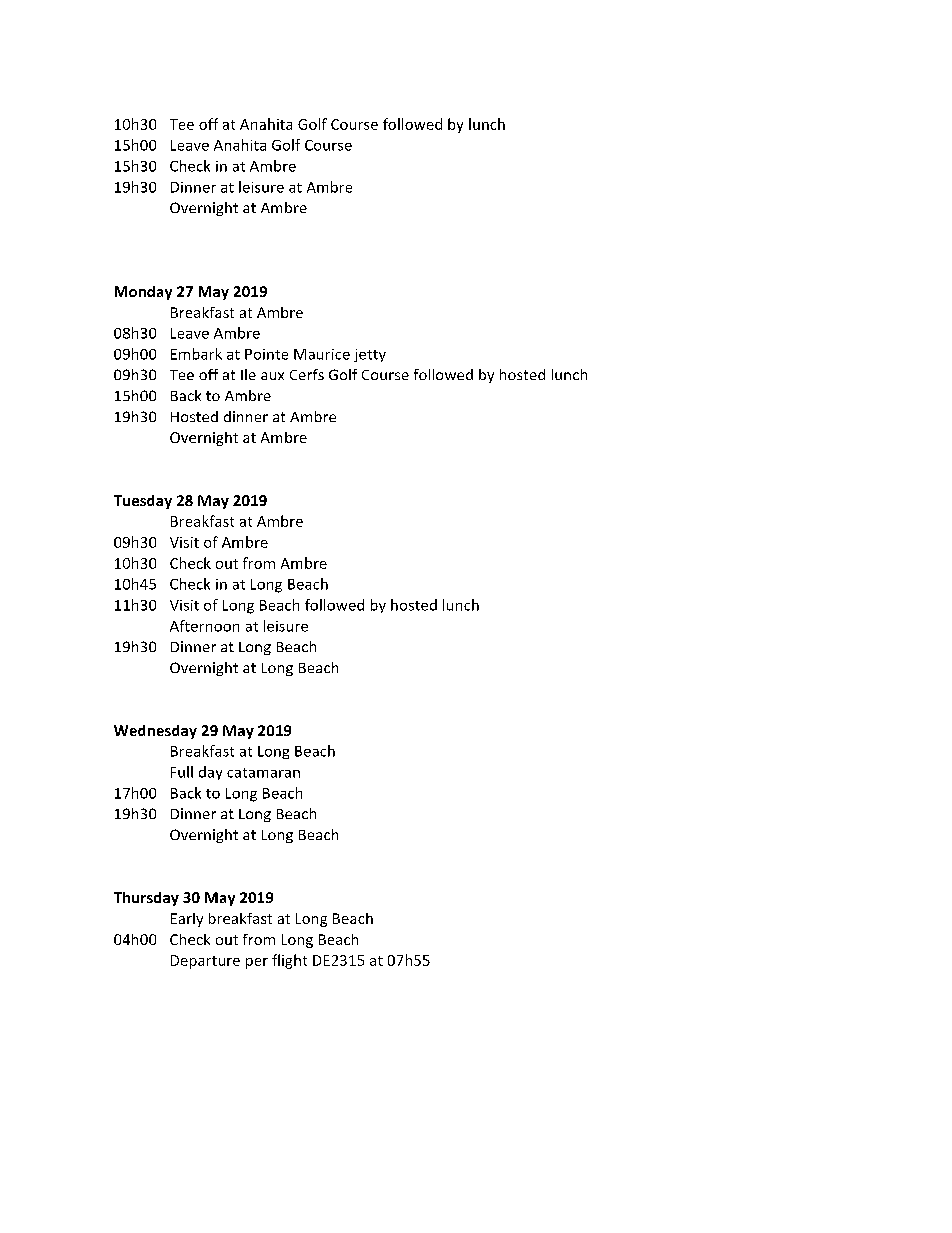 The height and width of the document is (1233, 952). I want to click on flight, so click(289, 961).
